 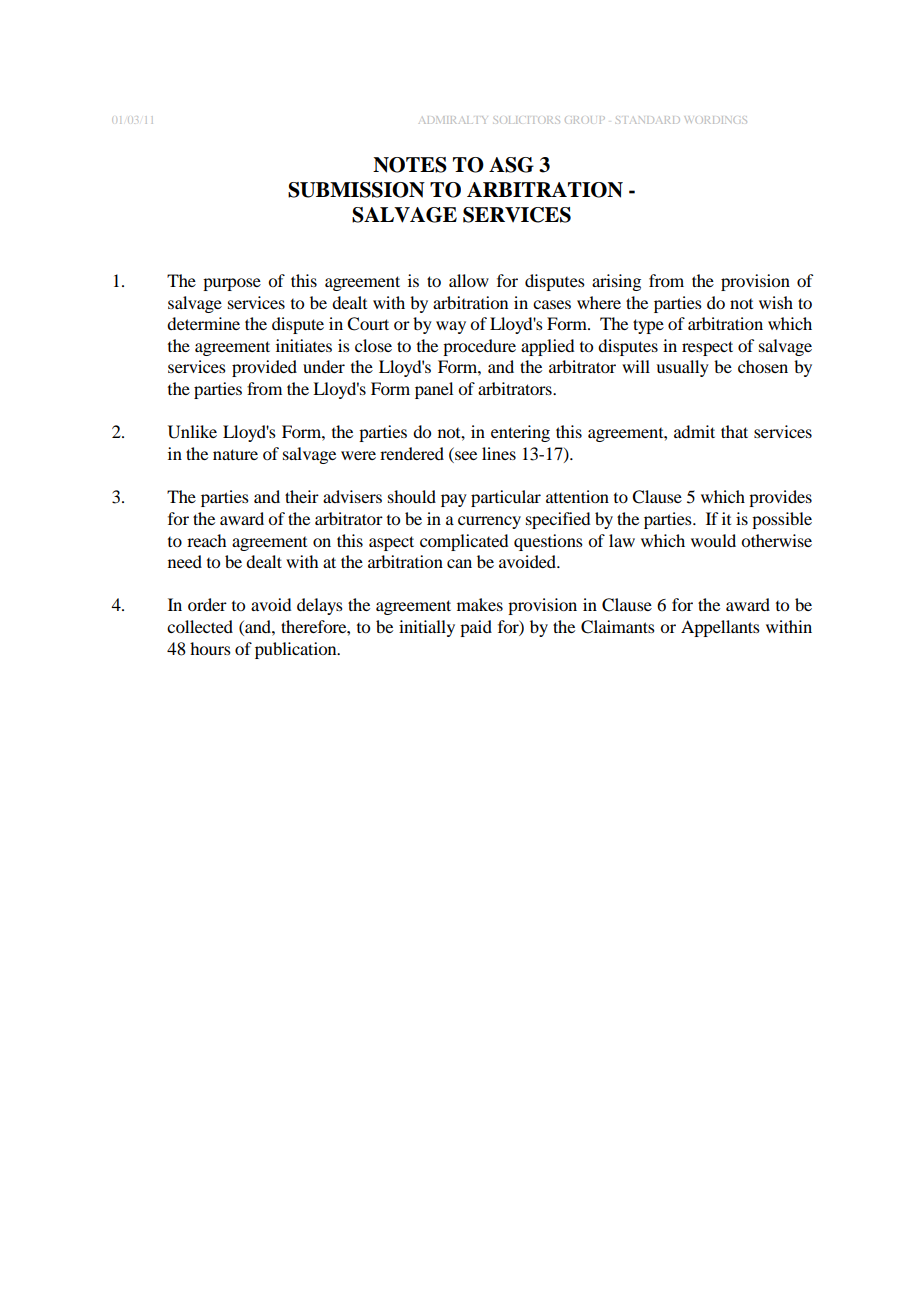 What do you see at coordinates (476, 628) in the screenshot?
I see `paid` at bounding box center [476, 628].
